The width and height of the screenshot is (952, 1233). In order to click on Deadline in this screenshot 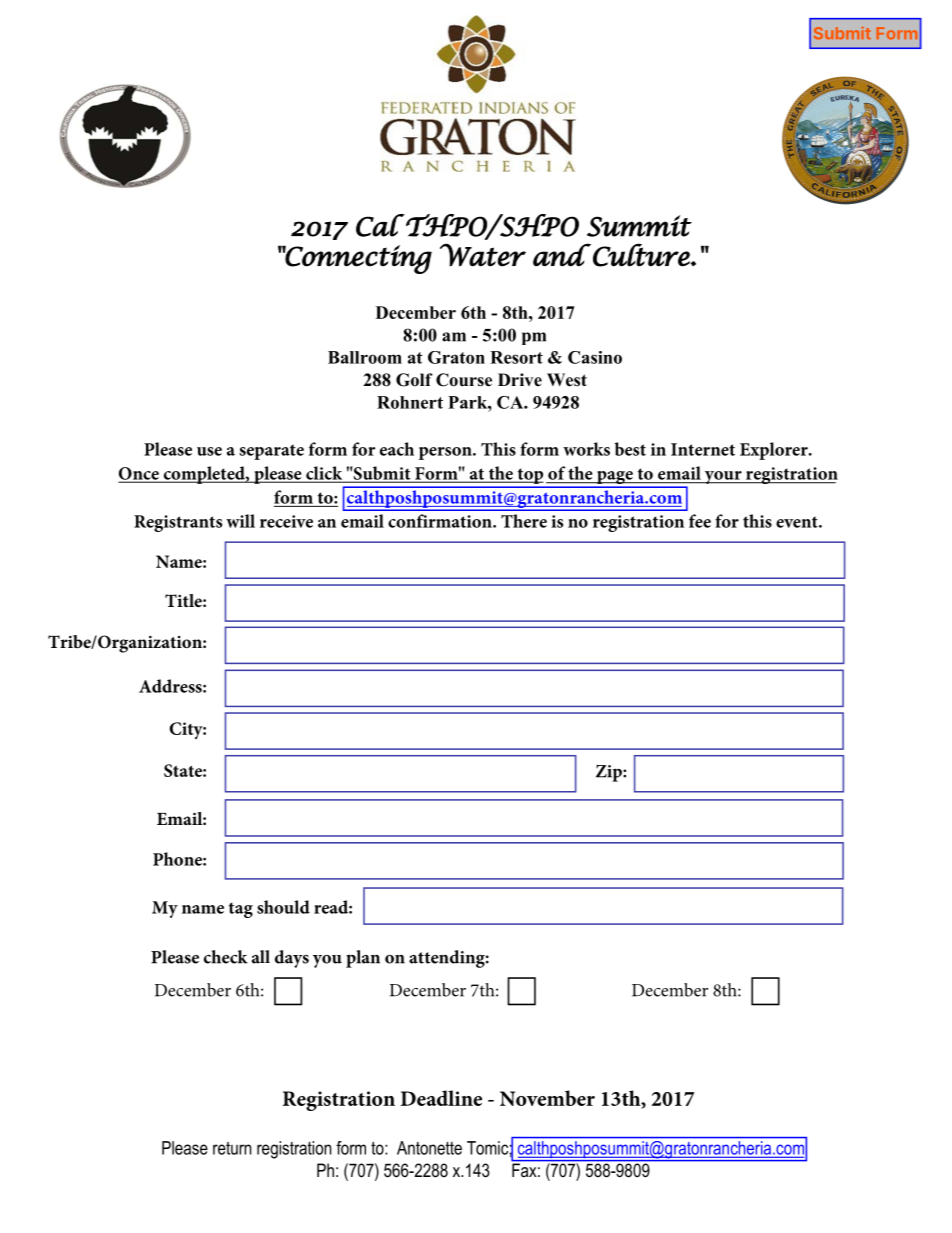, I will do `click(441, 1098)`.
